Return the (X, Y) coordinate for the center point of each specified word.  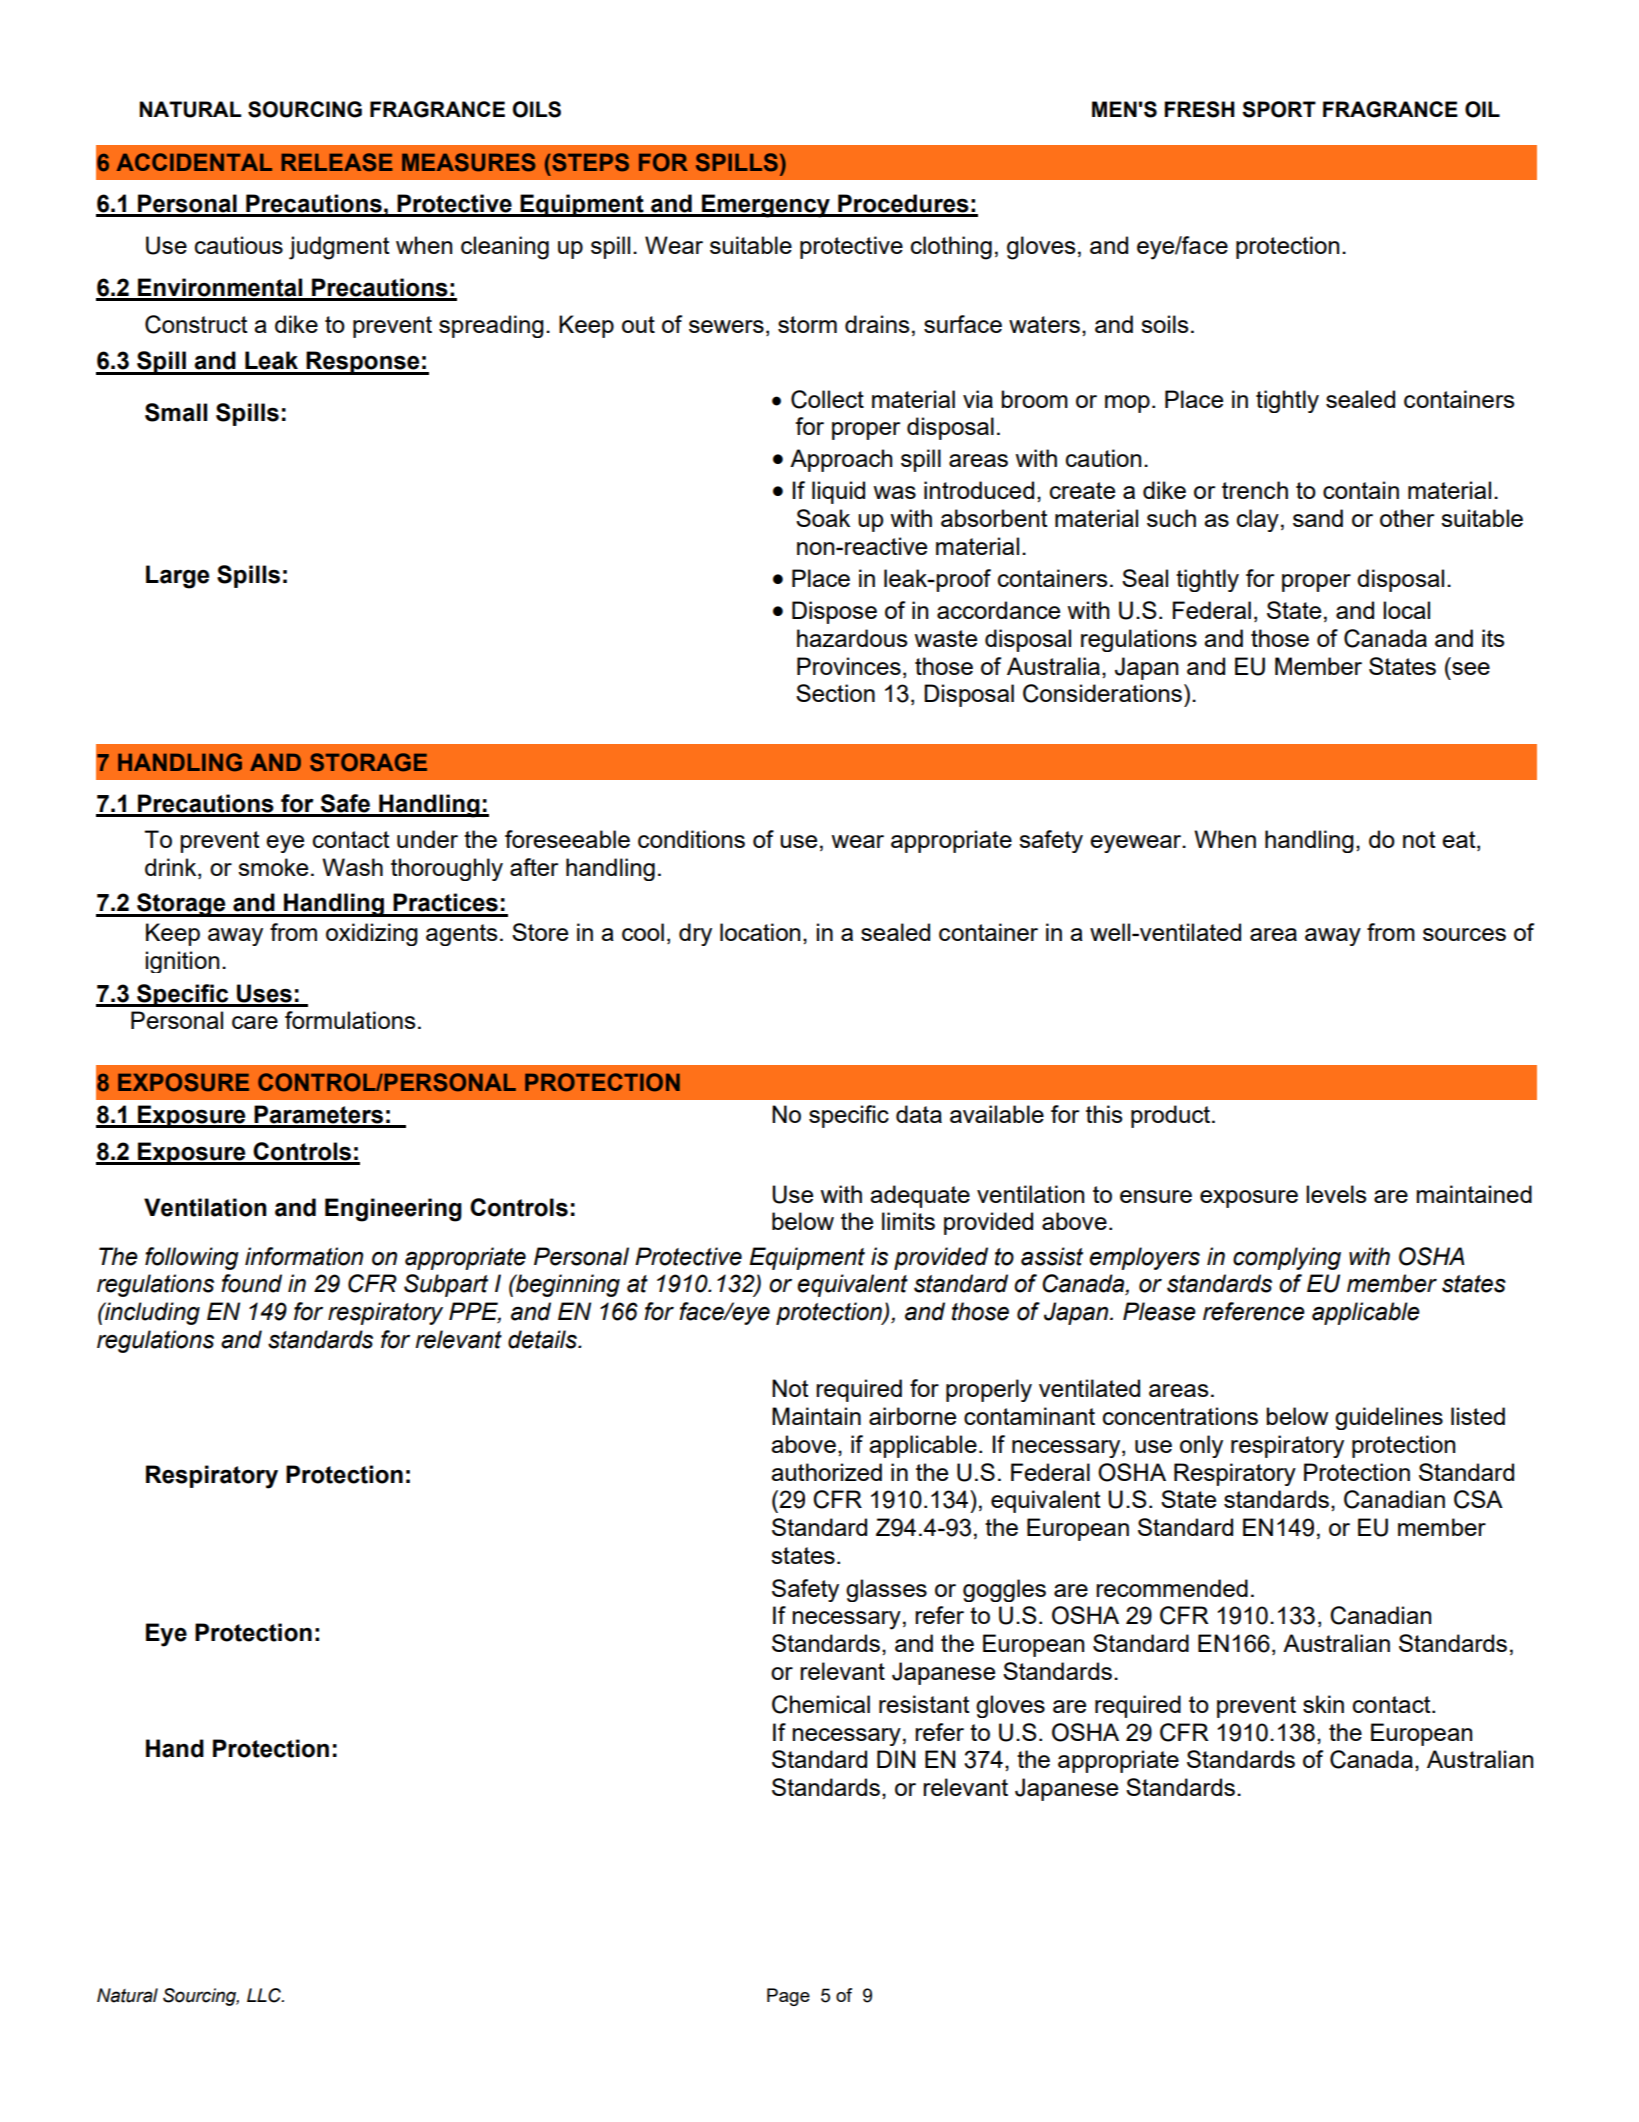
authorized (826, 1472)
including (151, 1313)
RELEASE (337, 162)
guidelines (1389, 1418)
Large (177, 577)
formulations (350, 1020)
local (1406, 610)
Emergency (766, 206)
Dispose (834, 612)
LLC (265, 1995)
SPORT (1279, 109)
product (1172, 1116)
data (919, 1114)
